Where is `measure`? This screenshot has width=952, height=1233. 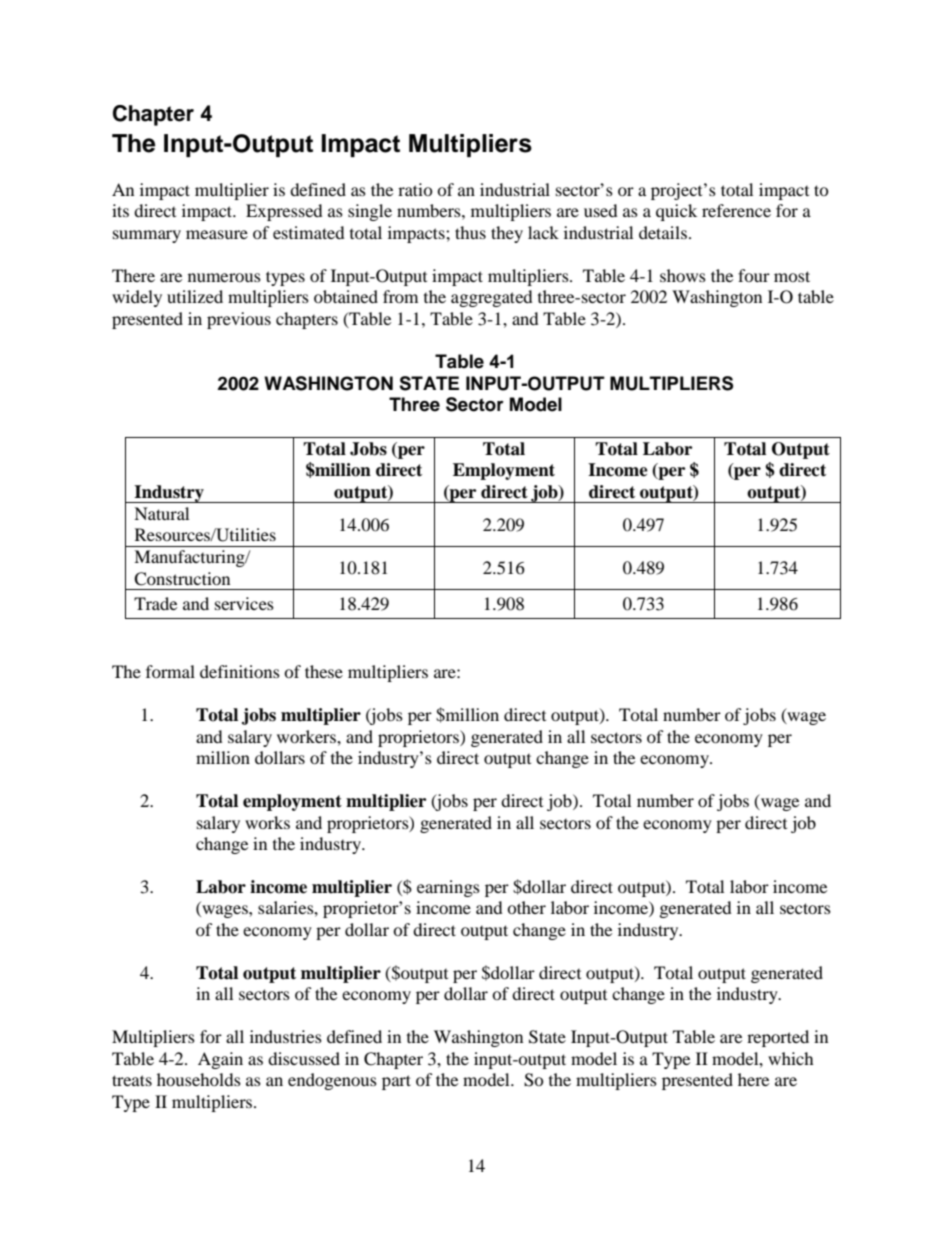
measure is located at coordinates (217, 234).
